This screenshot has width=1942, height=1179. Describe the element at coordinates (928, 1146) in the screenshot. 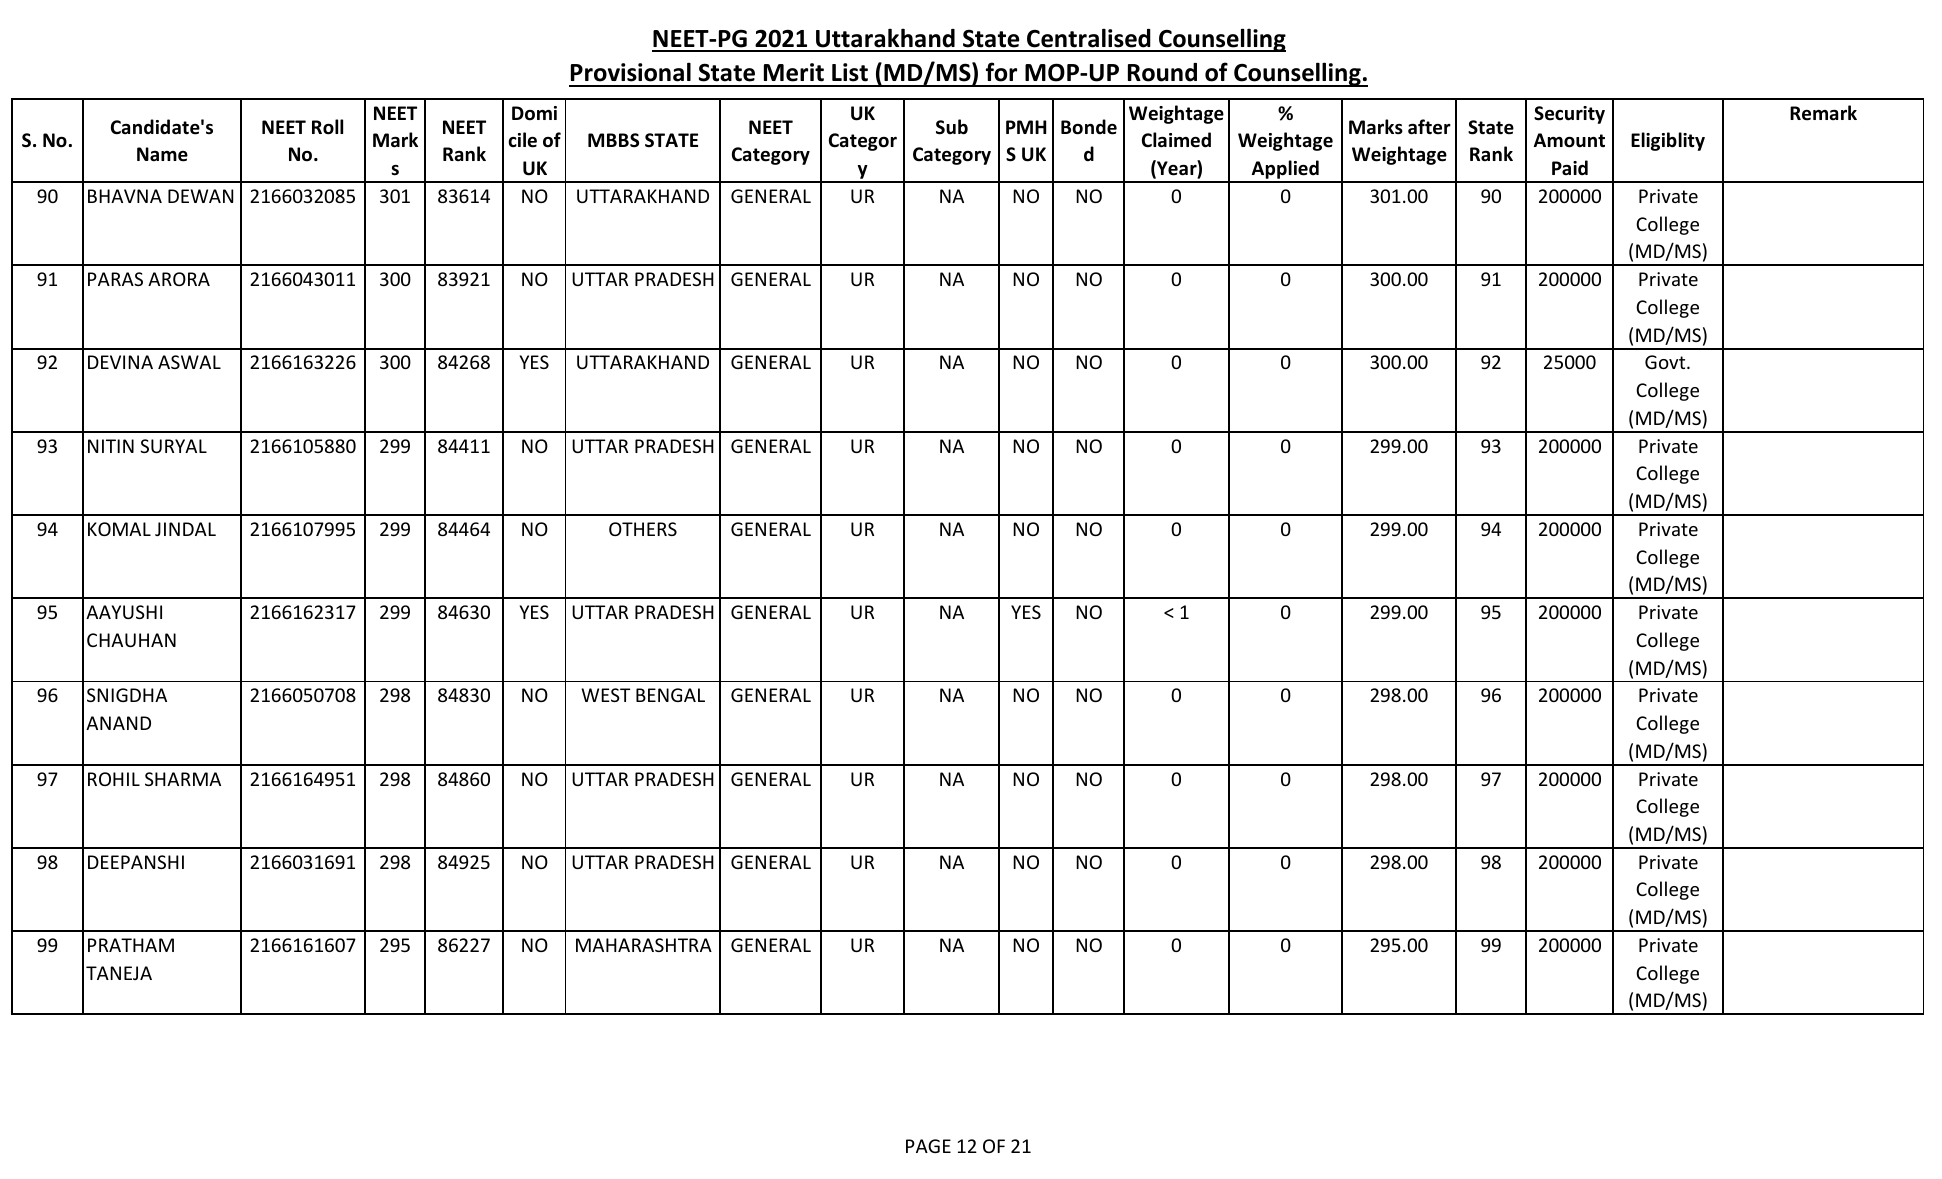

I see `PAGE` at that location.
